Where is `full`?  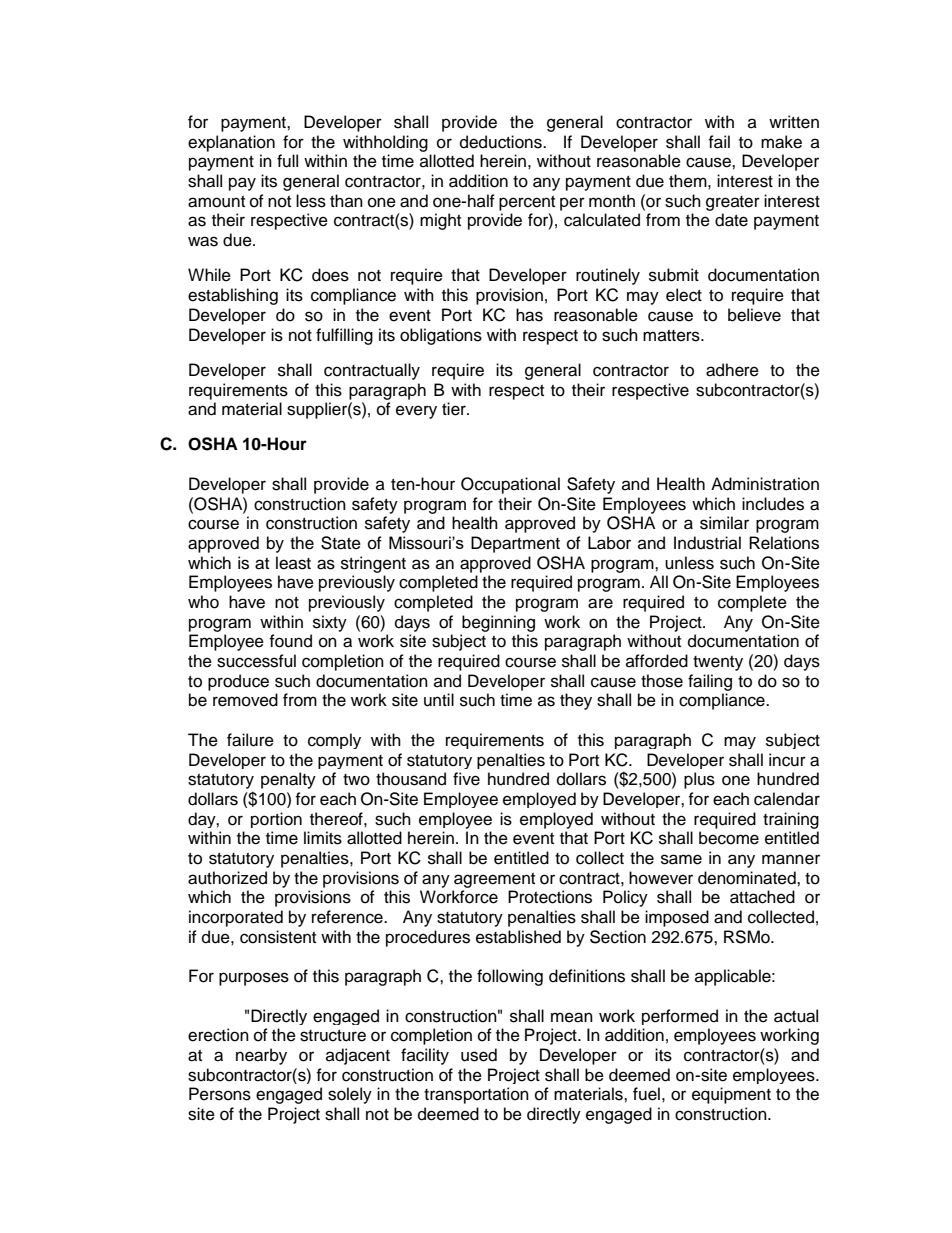
full is located at coordinates (287, 161).
